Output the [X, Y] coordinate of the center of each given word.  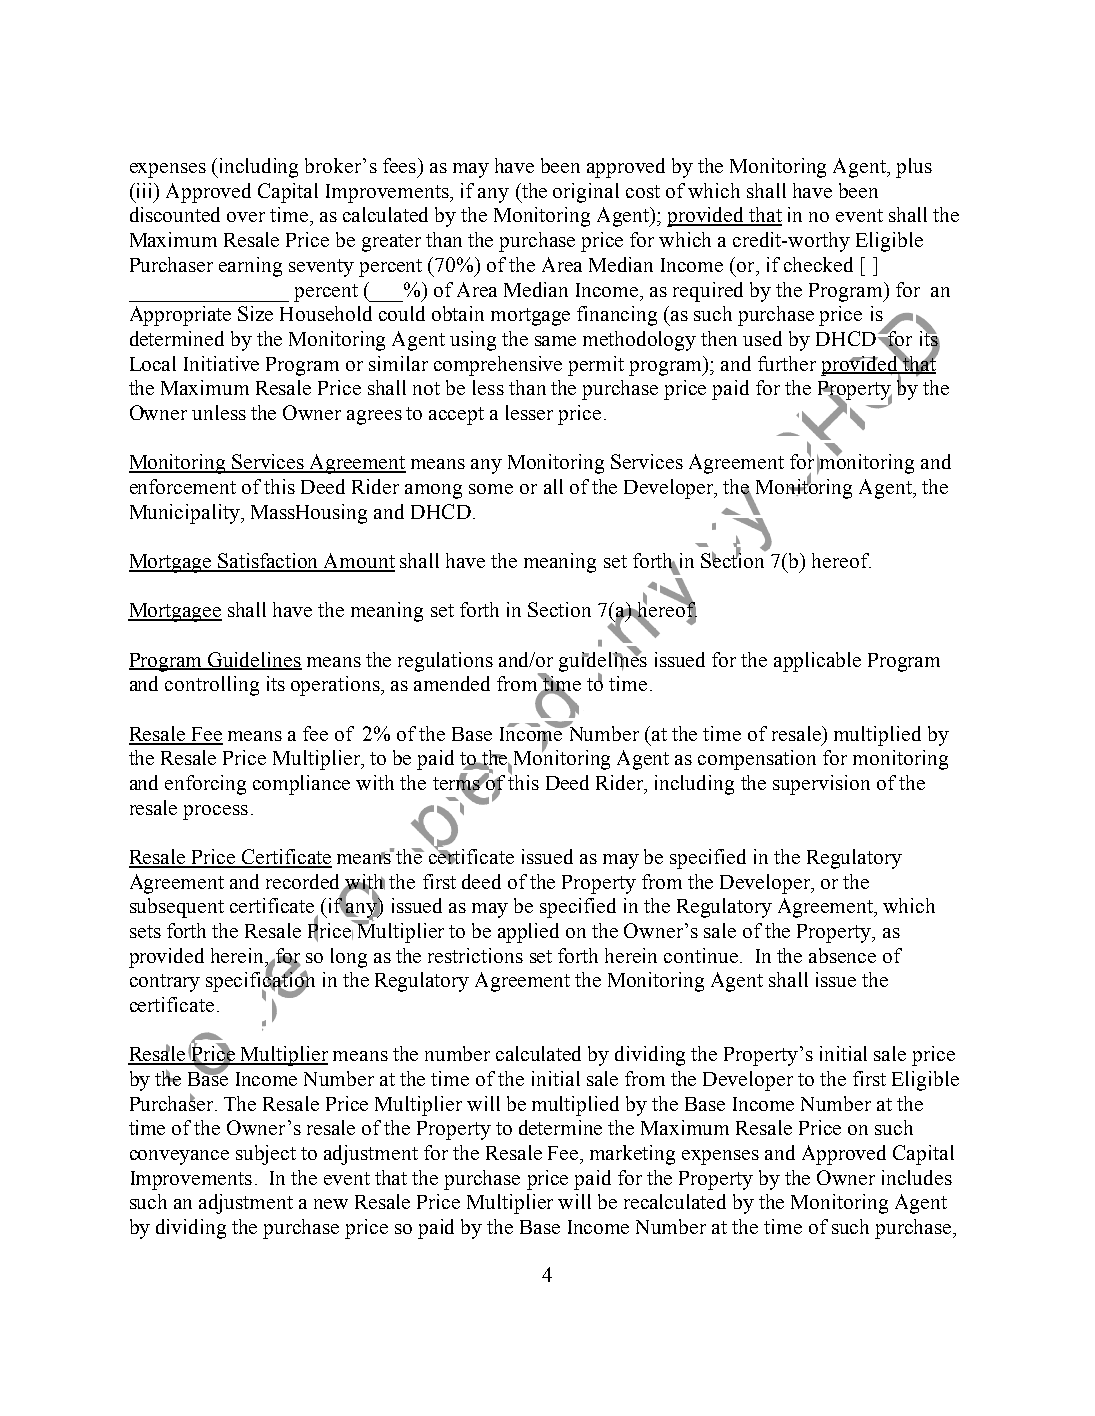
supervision [821, 785]
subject [266, 1155]
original [586, 193]
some [491, 489]
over [246, 217]
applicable [817, 662]
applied [528, 933]
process [215, 812]
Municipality [186, 514]
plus [914, 168]
